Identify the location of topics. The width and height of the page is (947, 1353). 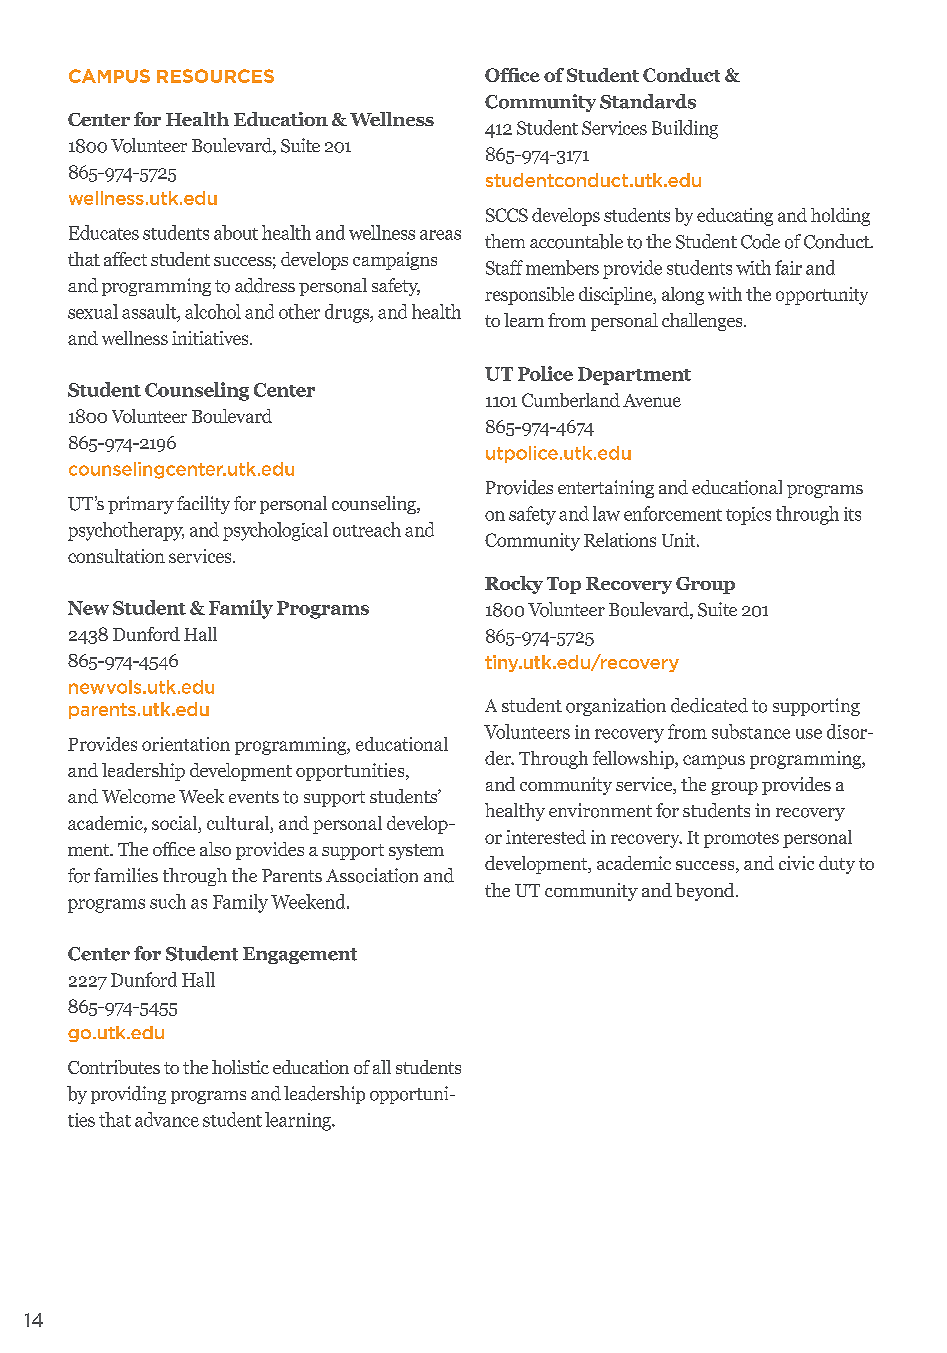
(748, 516).
